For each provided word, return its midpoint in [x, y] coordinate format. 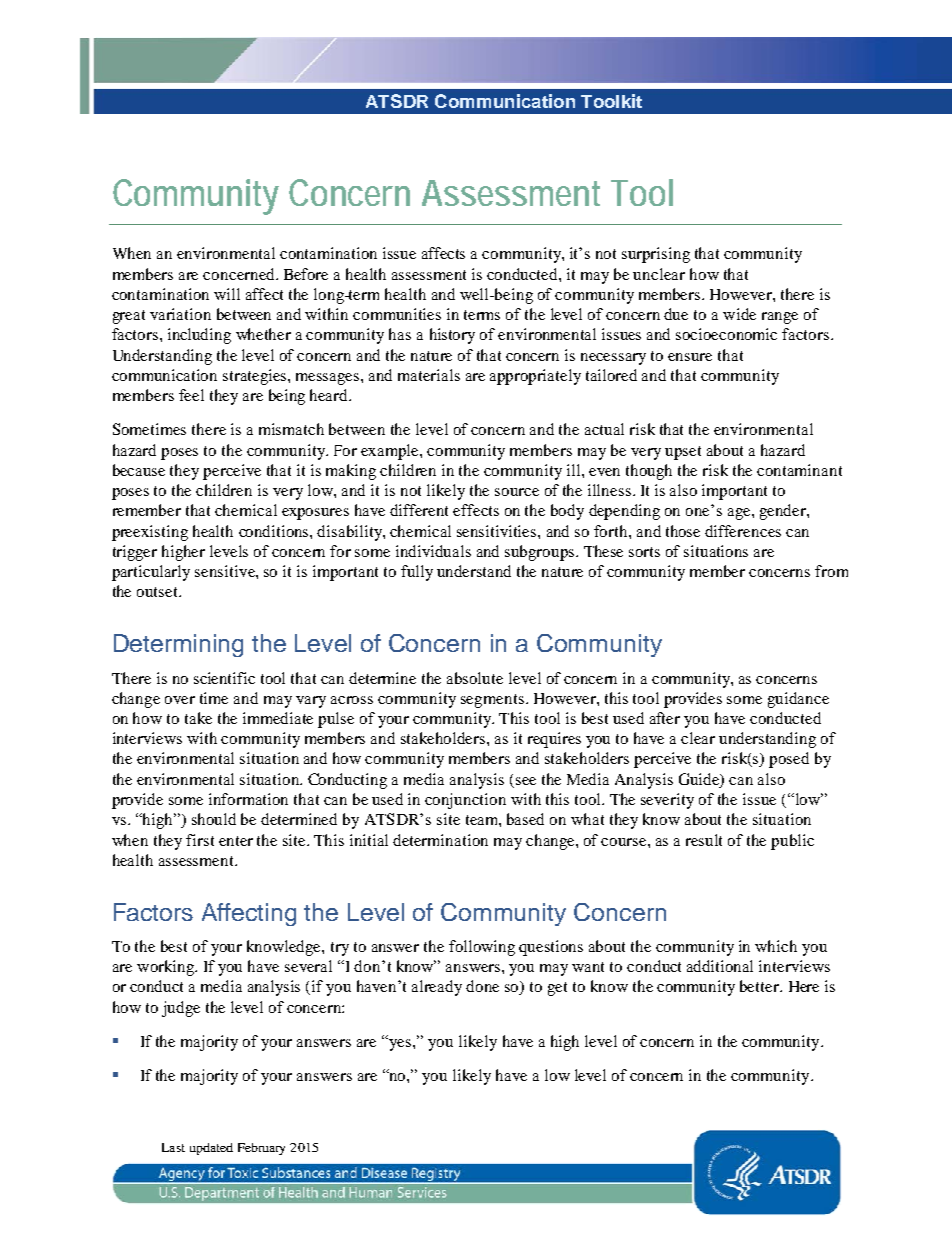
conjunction [465, 801]
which [776, 946]
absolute [475, 678]
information [248, 799]
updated [211, 1149]
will [227, 294]
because [139, 470]
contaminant [799, 470]
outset [159, 592]
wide [739, 314]
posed [789, 760]
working [166, 968]
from [831, 571]
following [482, 948]
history [452, 336]
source [517, 492]
